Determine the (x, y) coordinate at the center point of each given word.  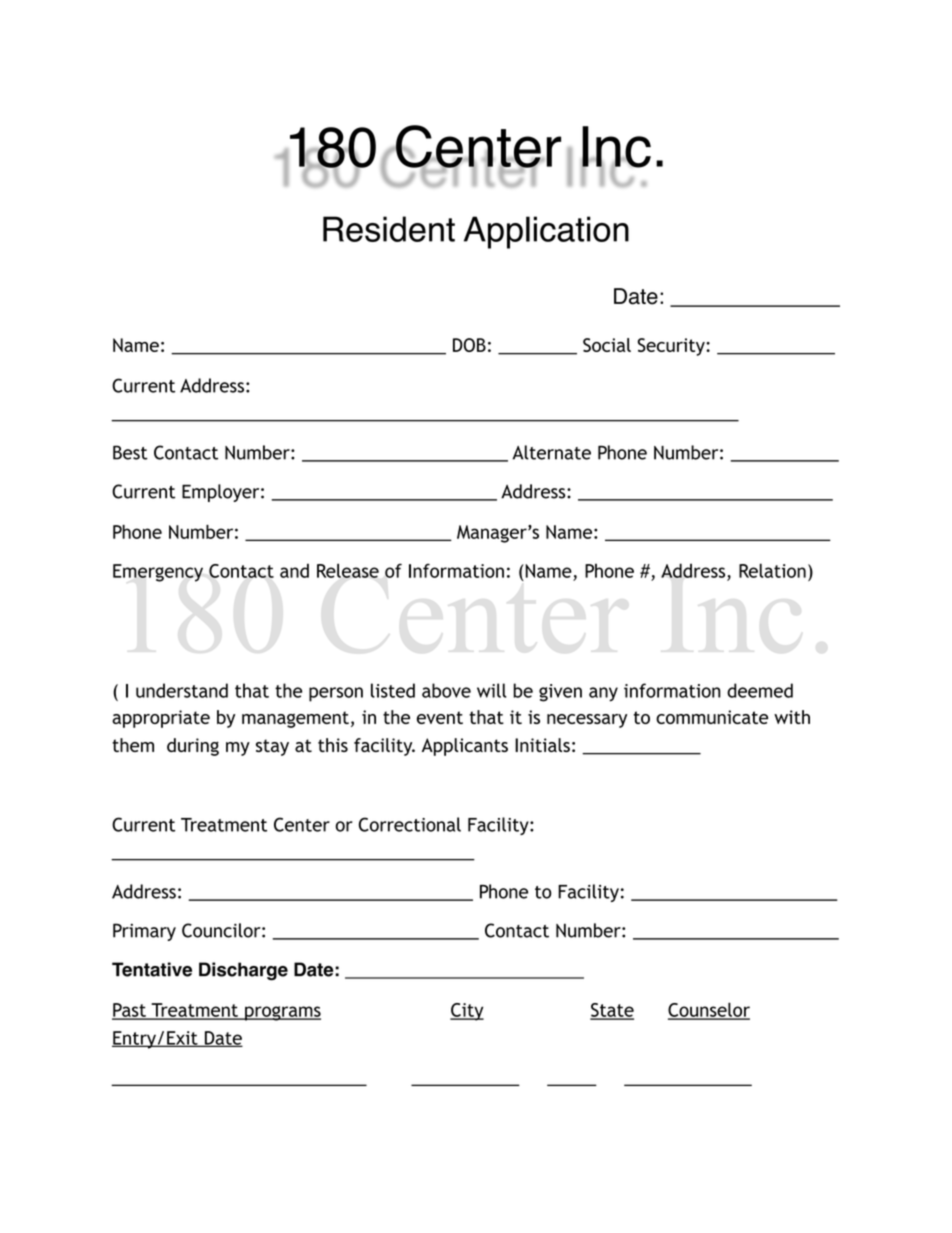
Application (546, 232)
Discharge (243, 971)
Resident (389, 229)
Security (672, 347)
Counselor (709, 1010)
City (467, 1012)
